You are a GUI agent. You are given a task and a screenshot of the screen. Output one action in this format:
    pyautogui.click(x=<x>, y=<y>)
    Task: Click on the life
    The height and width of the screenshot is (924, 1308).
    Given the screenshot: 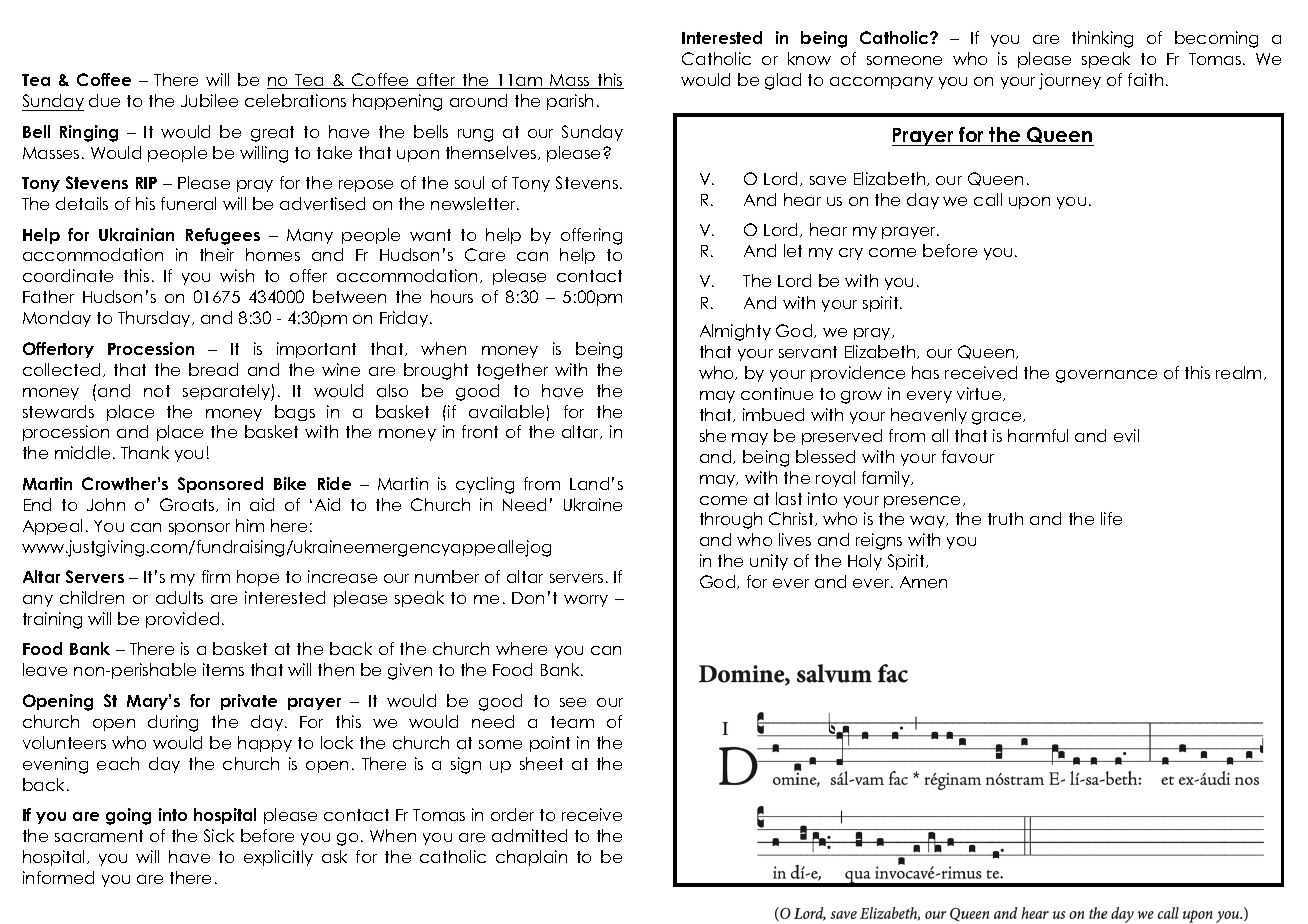 What is the action you would take?
    pyautogui.click(x=1111, y=518)
